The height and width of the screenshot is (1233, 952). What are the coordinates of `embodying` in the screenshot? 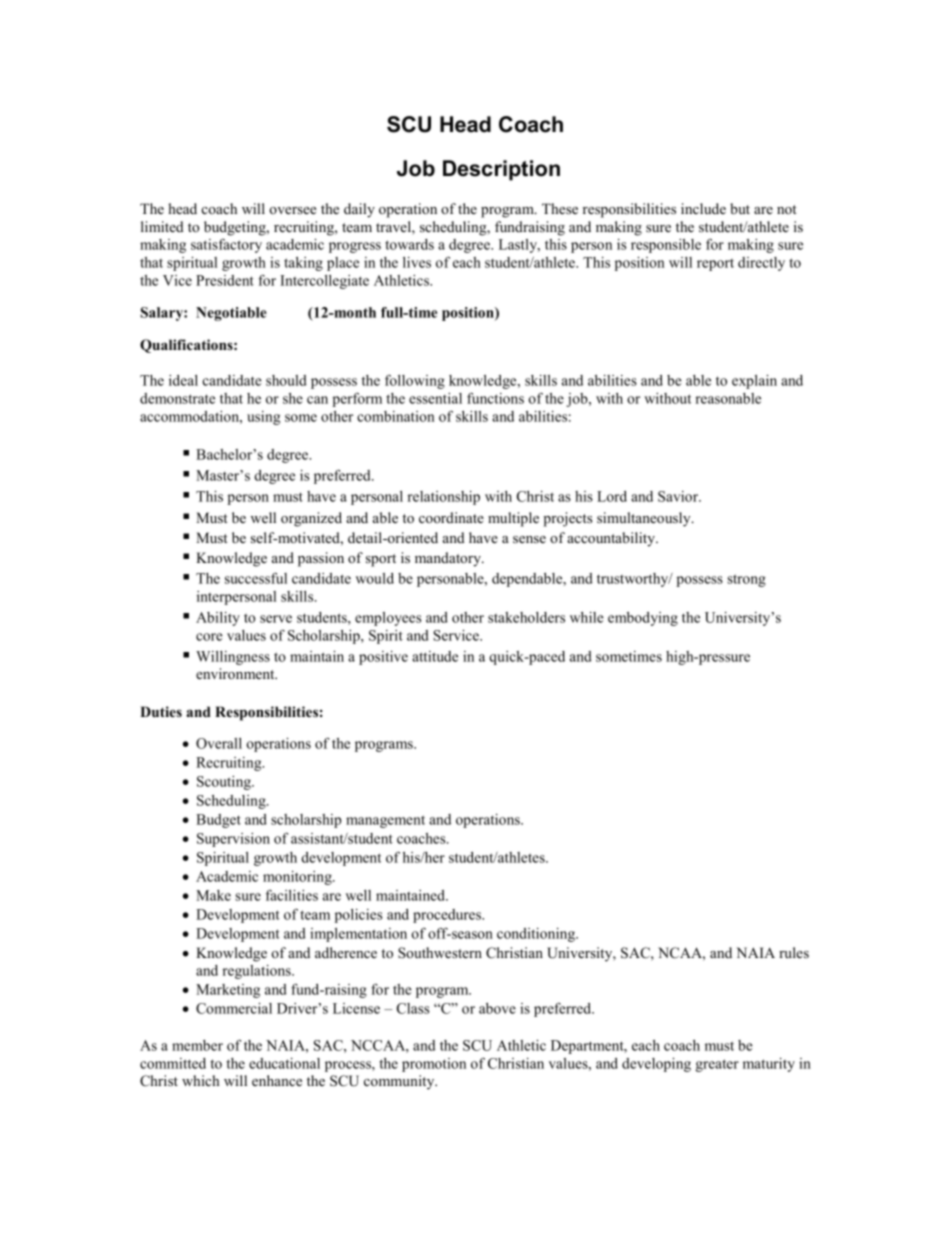 It's located at (643, 619).
